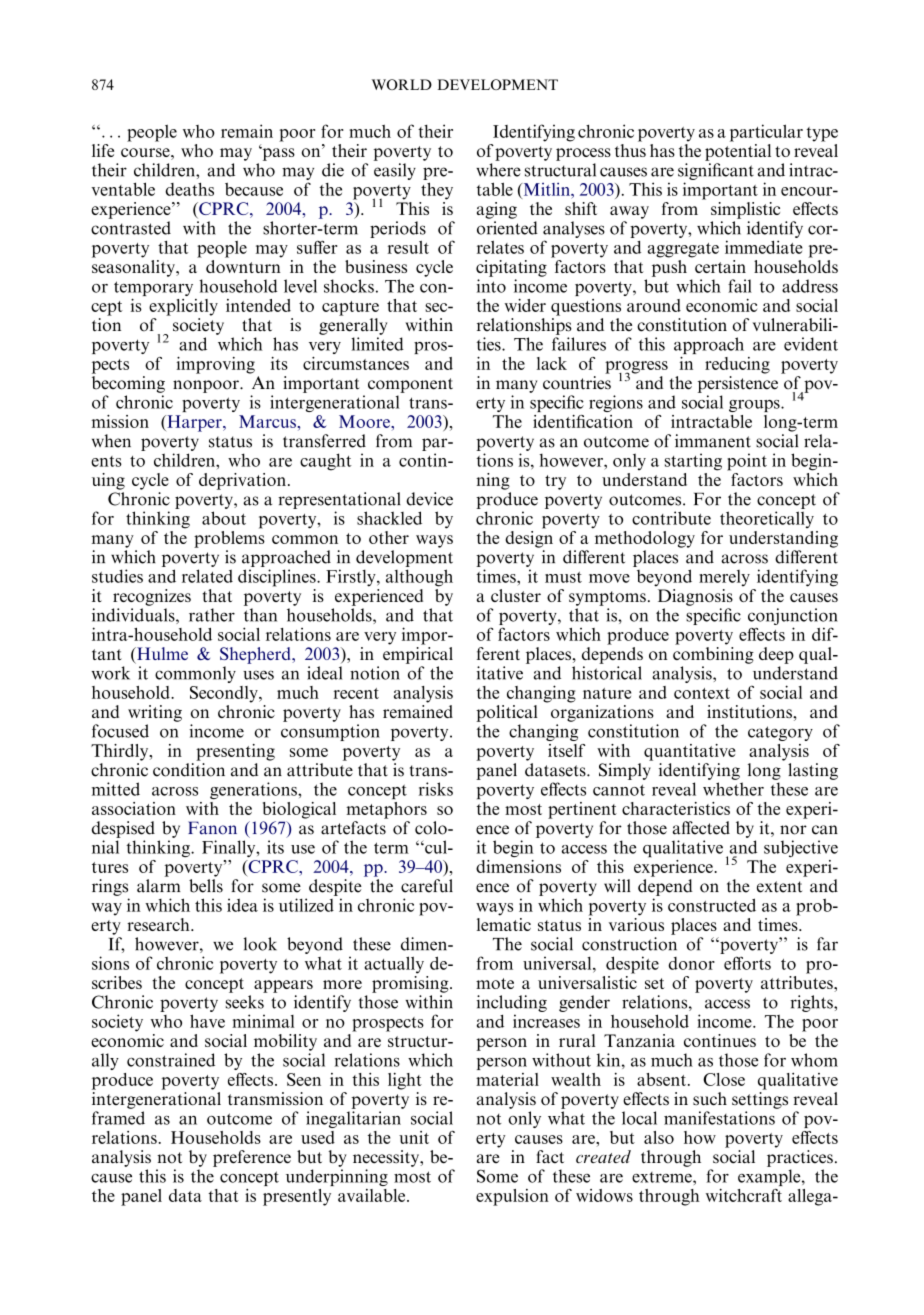 The width and height of the screenshot is (924, 1315). Describe the element at coordinates (738, 151) in the screenshot. I see `potential` at that location.
